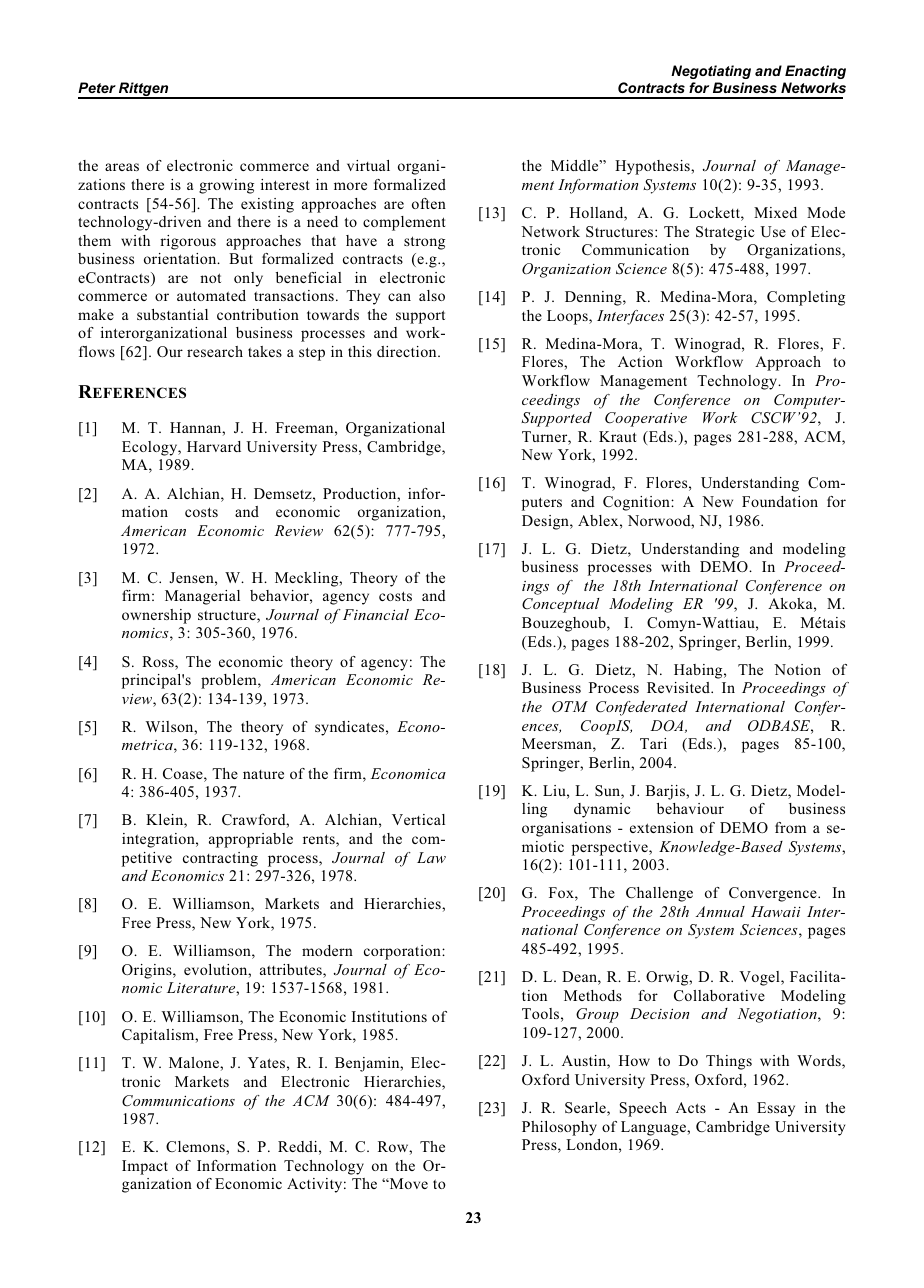  Describe the element at coordinates (368, 165) in the image. I see `virtual` at that location.
